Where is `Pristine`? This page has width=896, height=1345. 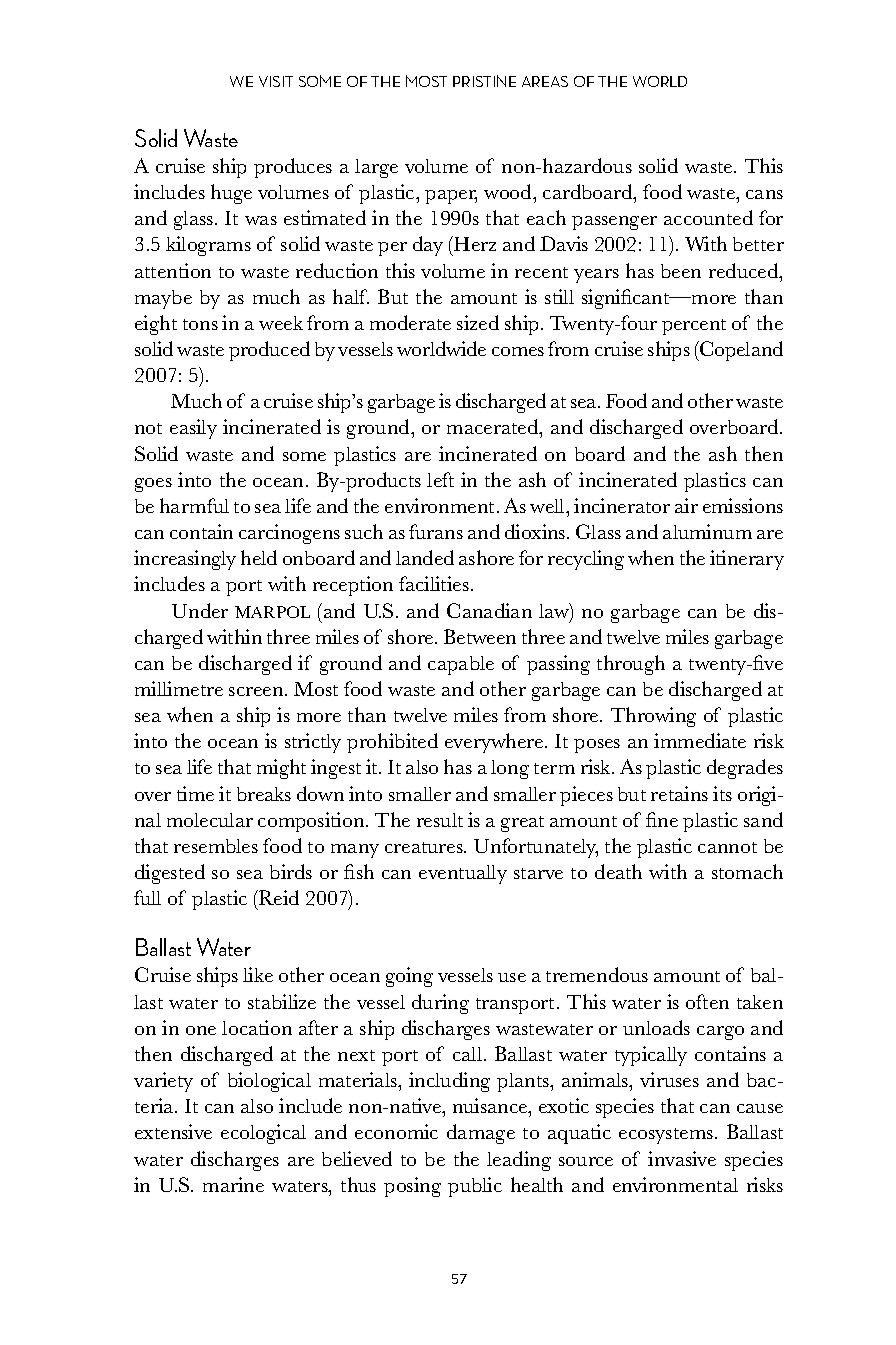 Pristine is located at coordinates (484, 81).
